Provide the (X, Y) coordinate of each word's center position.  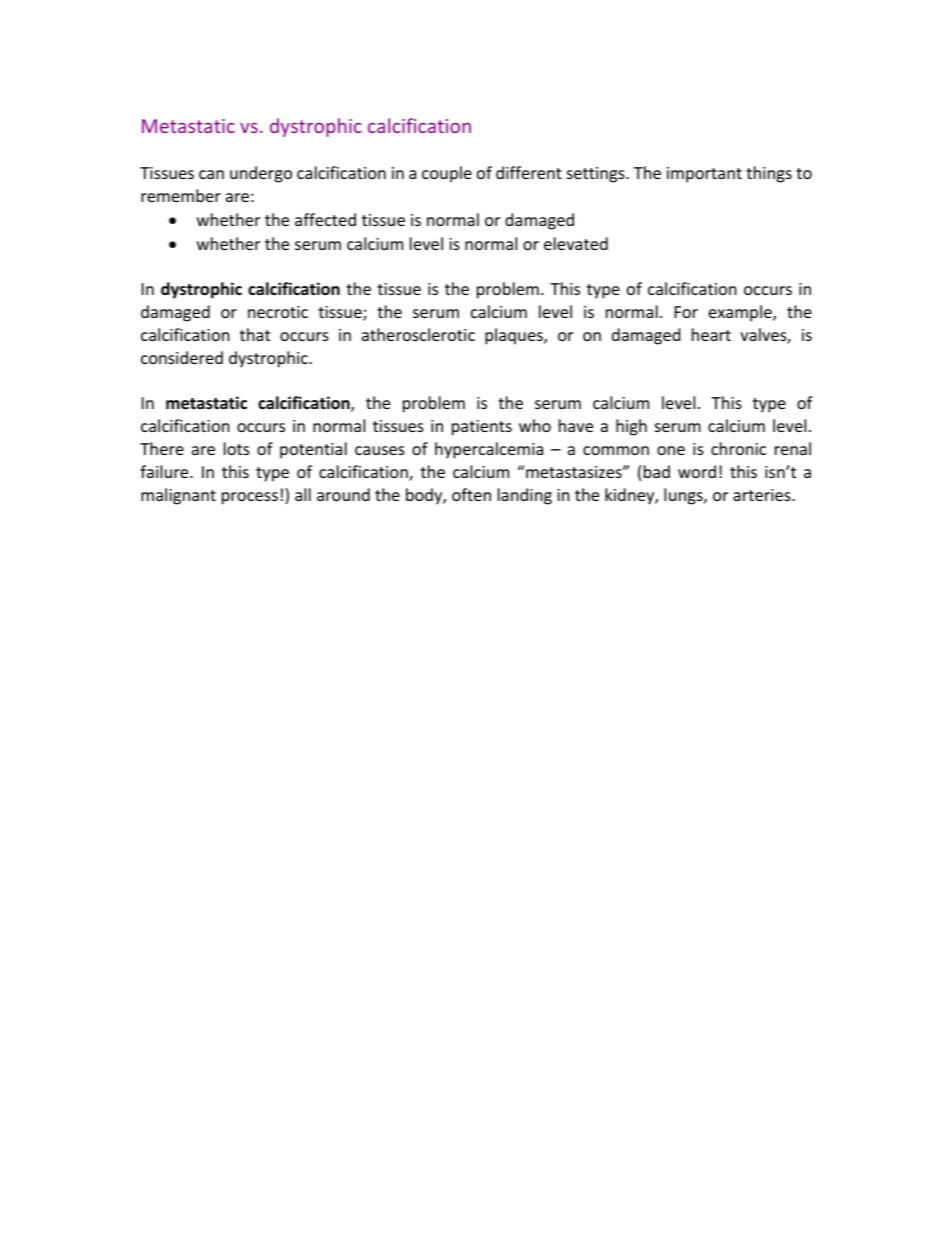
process (250, 498)
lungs (684, 496)
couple (447, 174)
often (471, 494)
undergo (261, 174)
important (704, 175)
